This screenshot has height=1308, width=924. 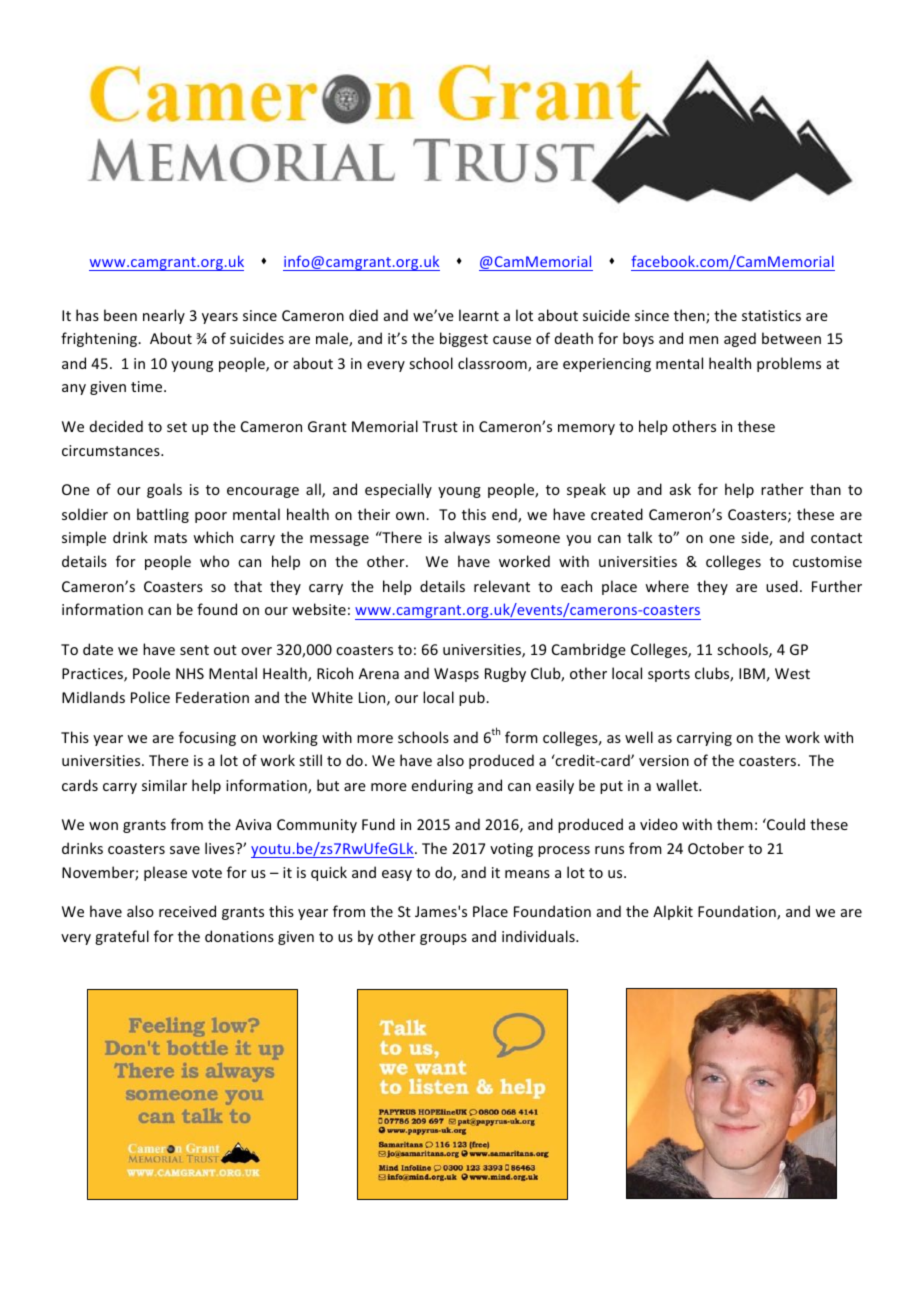 I want to click on similar, so click(x=164, y=785).
